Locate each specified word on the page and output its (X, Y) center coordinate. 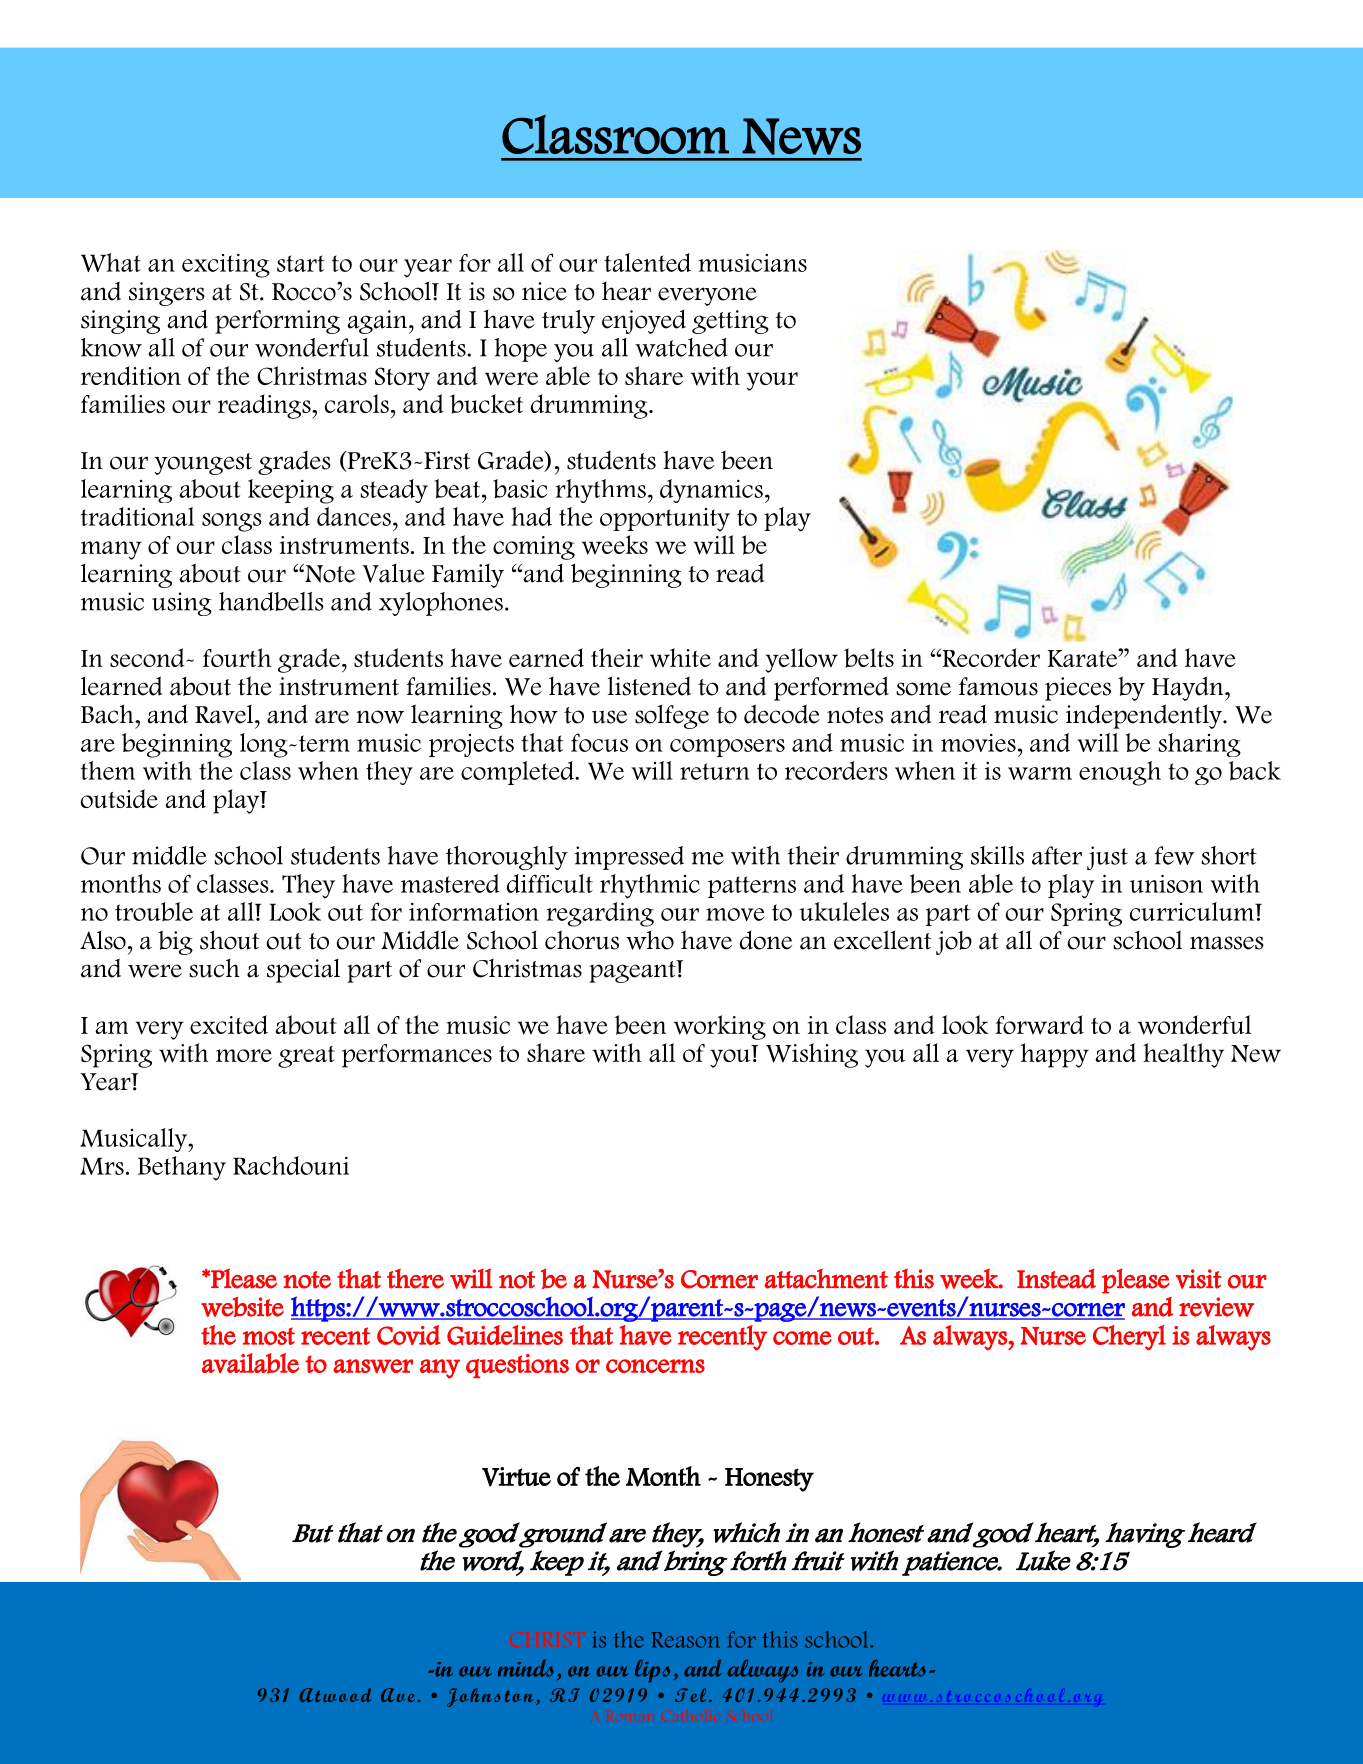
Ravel (225, 714)
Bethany (182, 1168)
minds (526, 1668)
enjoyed (644, 322)
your (772, 381)
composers (727, 748)
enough (1120, 773)
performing (277, 322)
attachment (826, 1278)
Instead (1056, 1279)
